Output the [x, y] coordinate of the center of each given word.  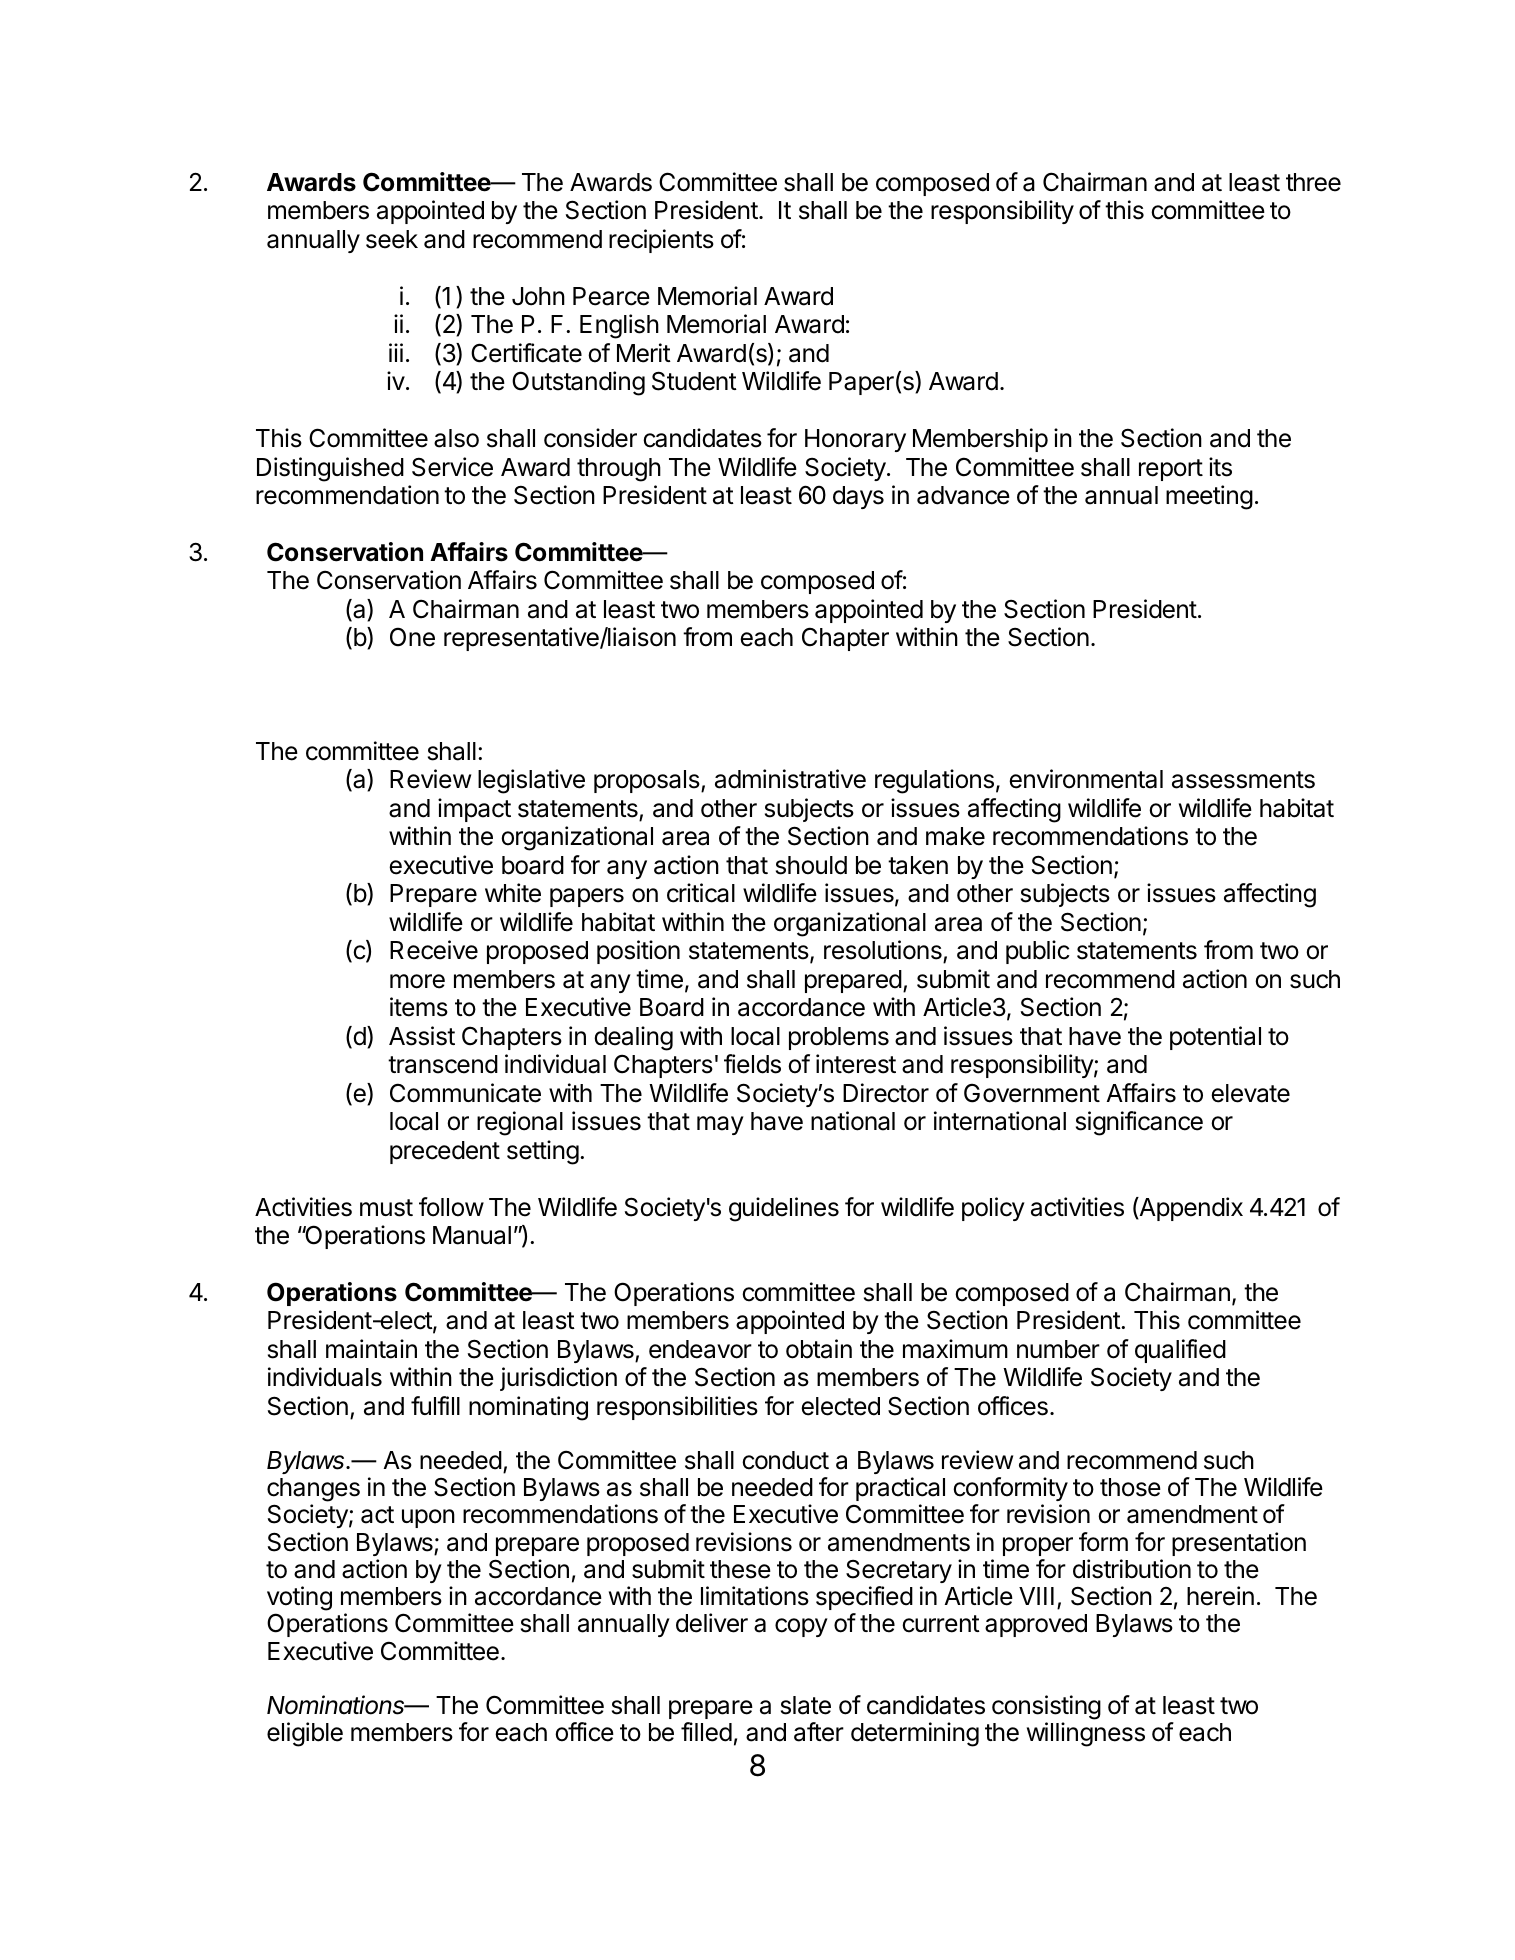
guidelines [784, 1209]
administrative [790, 779]
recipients [661, 241]
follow [451, 1207]
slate [806, 1705]
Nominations [337, 1705]
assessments [1243, 780]
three [1313, 182]
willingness [1086, 1734]
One [412, 637]
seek [392, 239]
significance [1139, 1123]
